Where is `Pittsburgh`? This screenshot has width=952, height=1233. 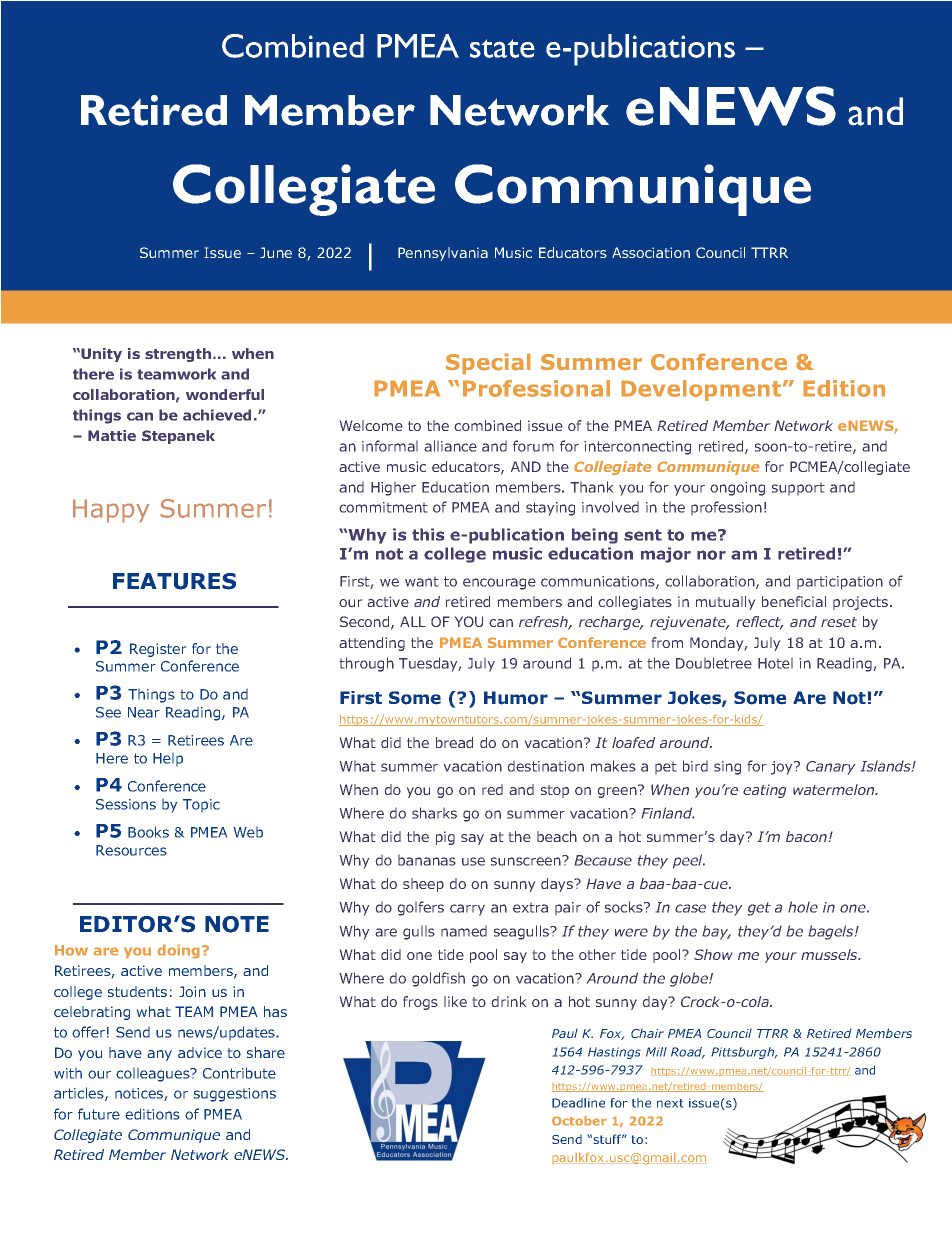 Pittsburgh is located at coordinates (744, 1053).
